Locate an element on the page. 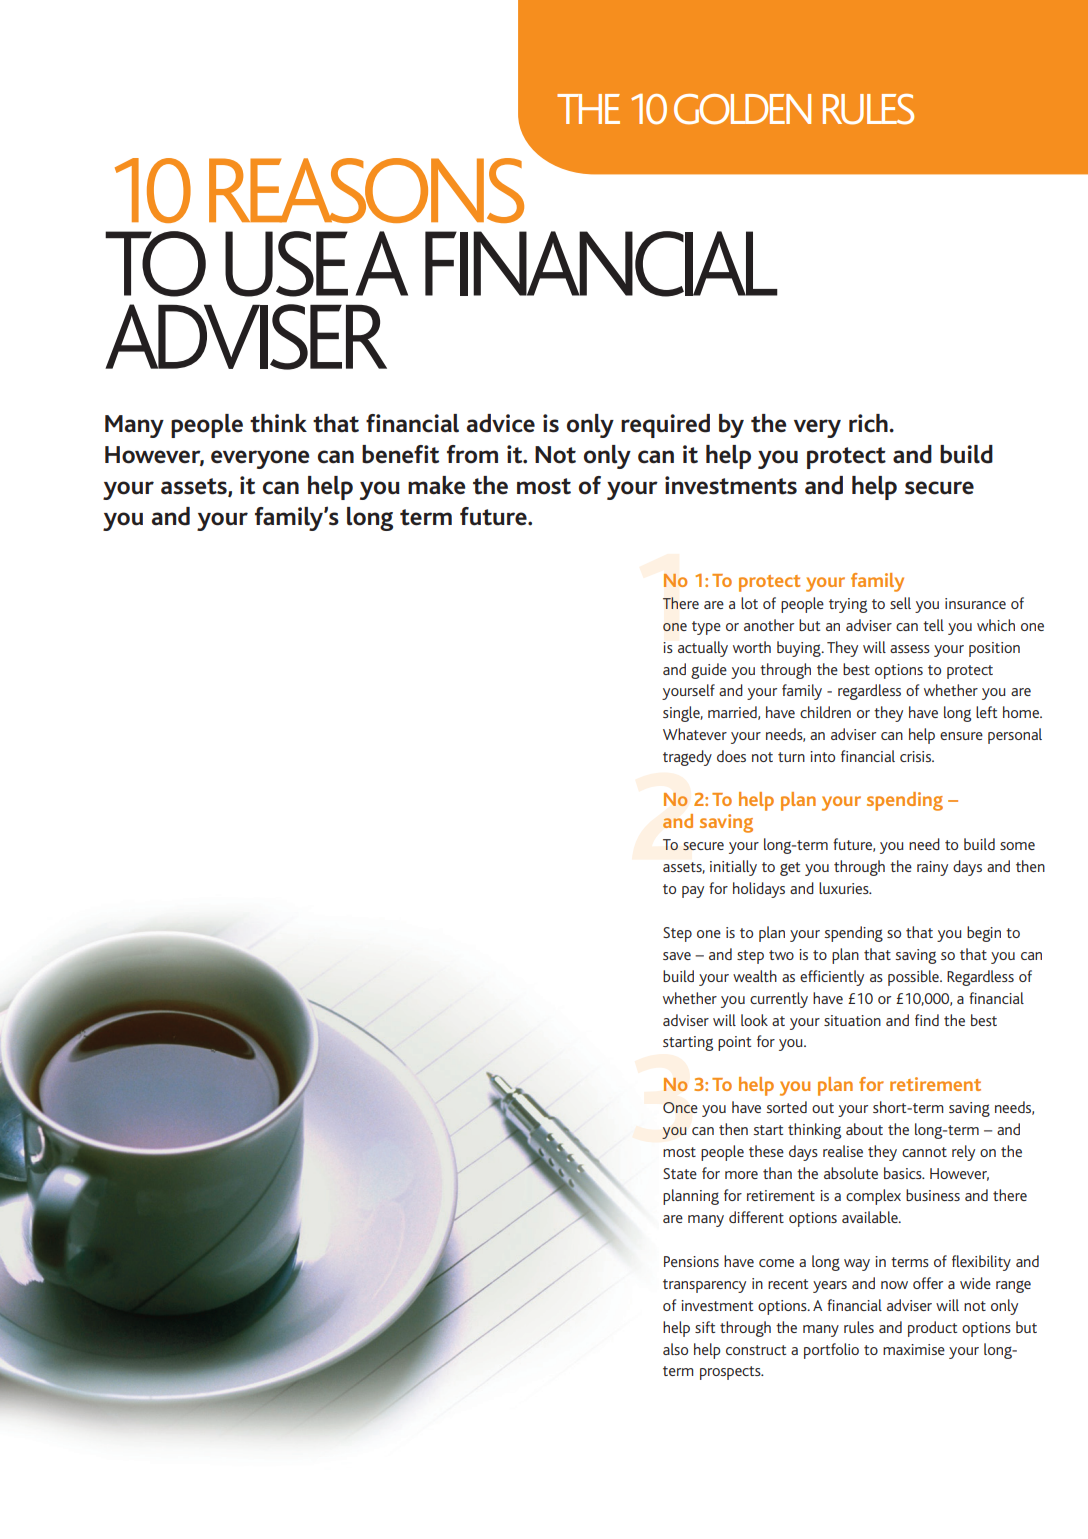 This image has height=1539, width=1088. initially is located at coordinates (733, 868).
